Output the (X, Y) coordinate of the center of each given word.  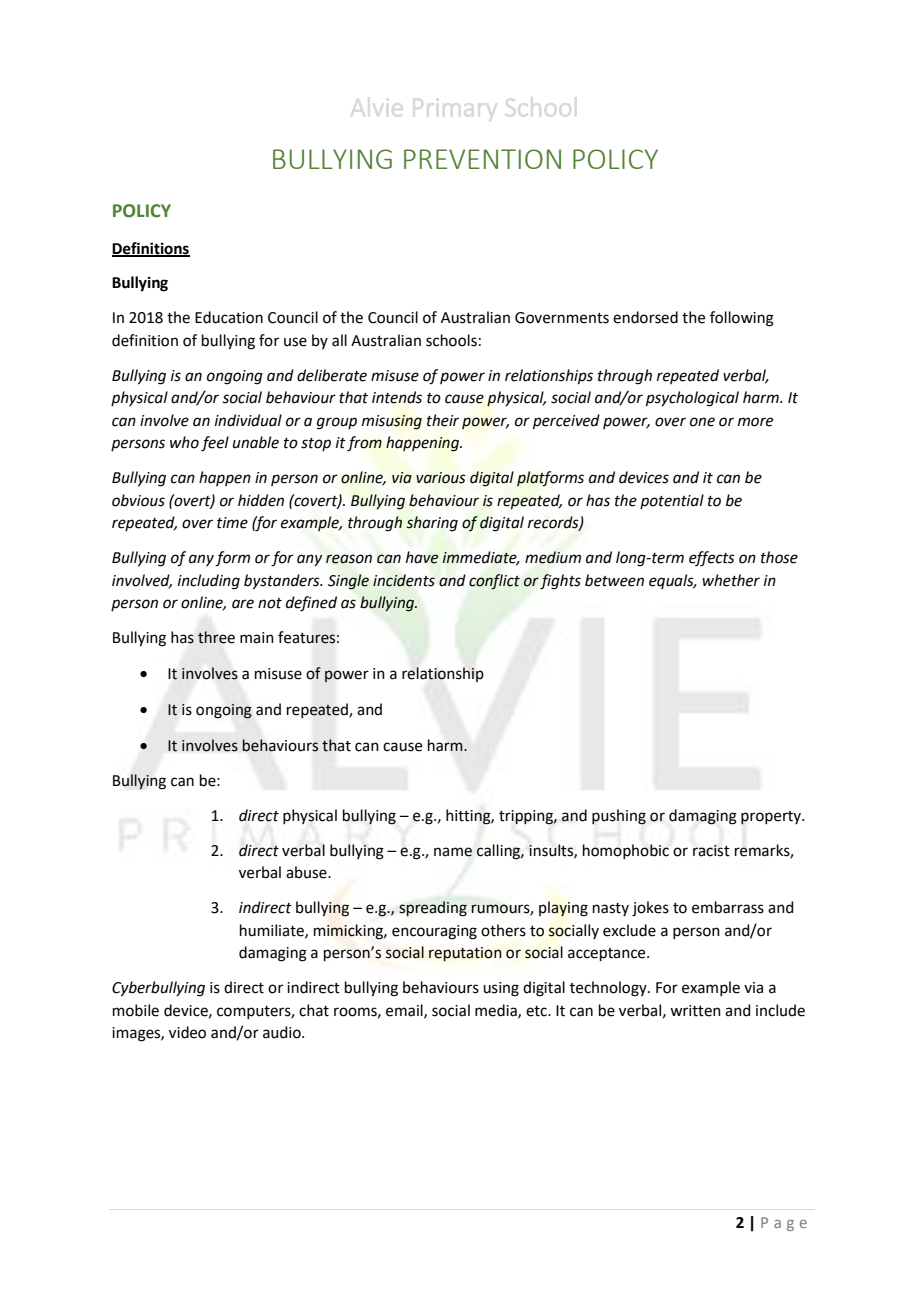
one (702, 422)
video (187, 1032)
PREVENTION (482, 159)
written (695, 1011)
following (742, 319)
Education (229, 317)
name (453, 852)
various (441, 478)
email (405, 1011)
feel (215, 444)
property (772, 818)
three (216, 637)
